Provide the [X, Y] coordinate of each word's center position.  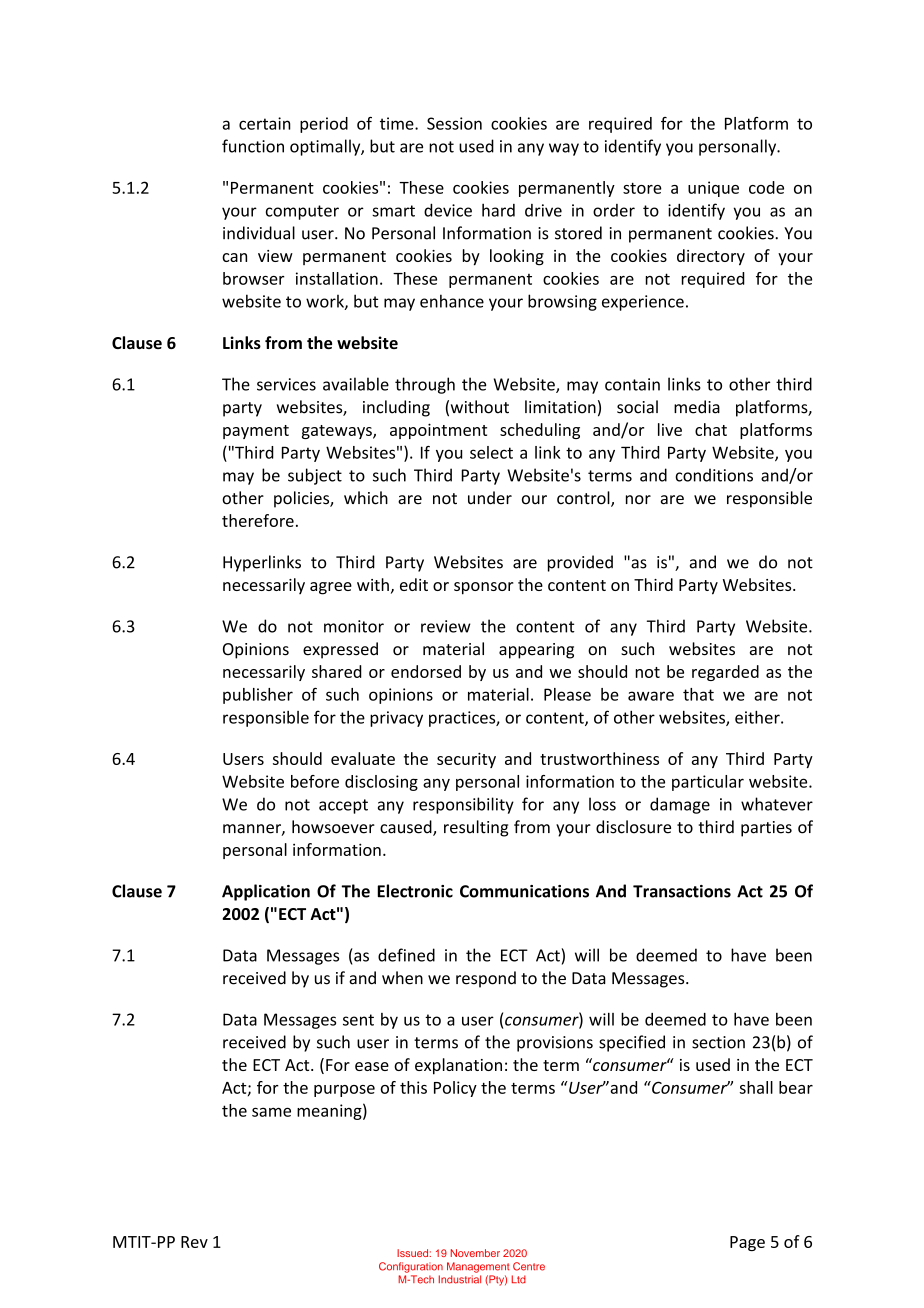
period [324, 125]
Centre [529, 1266]
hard [498, 210]
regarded [725, 673]
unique [713, 189]
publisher [258, 696]
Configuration [411, 1267]
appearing [536, 651]
